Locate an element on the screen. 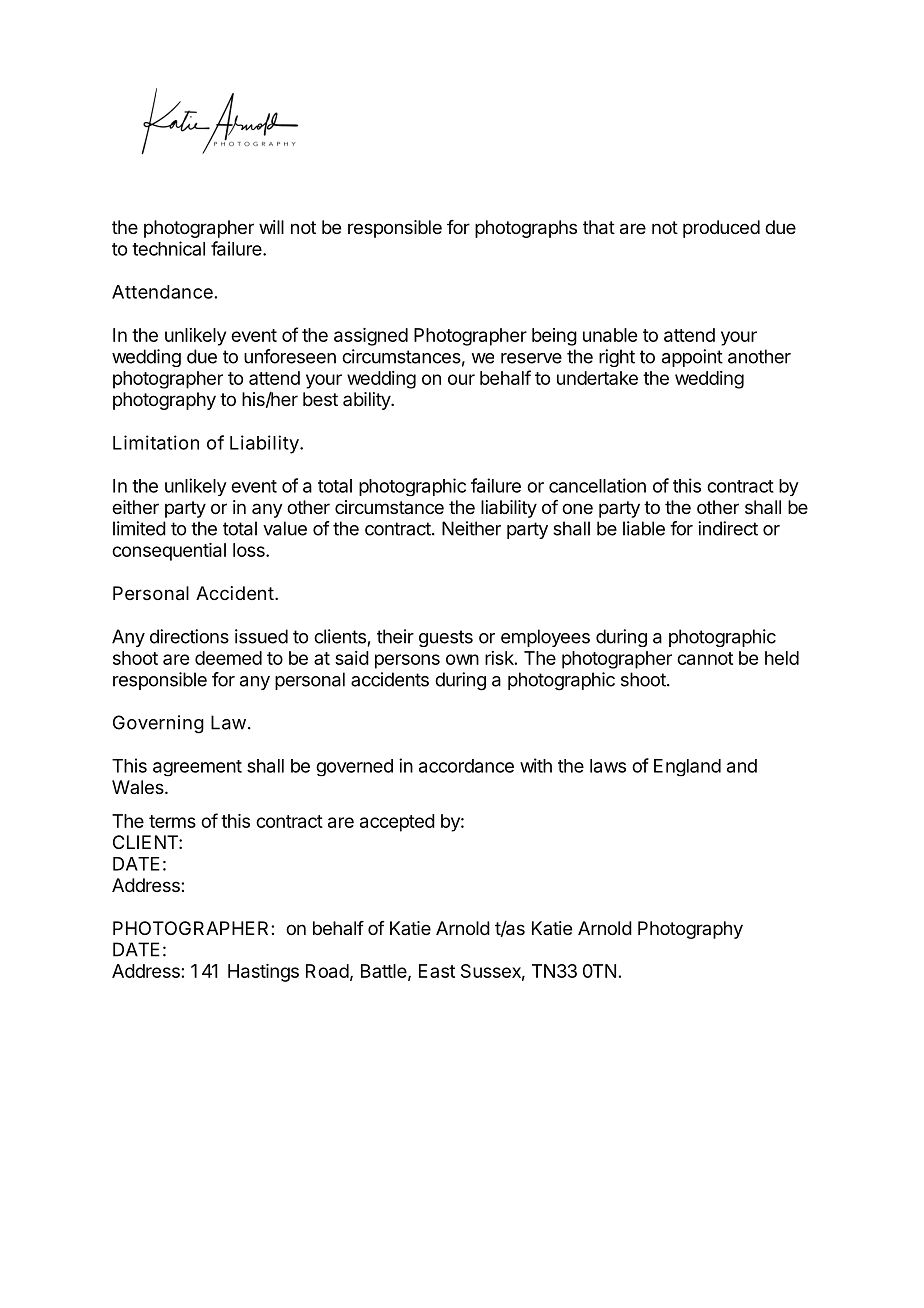 This screenshot has width=924, height=1308. technical is located at coordinates (168, 248).
